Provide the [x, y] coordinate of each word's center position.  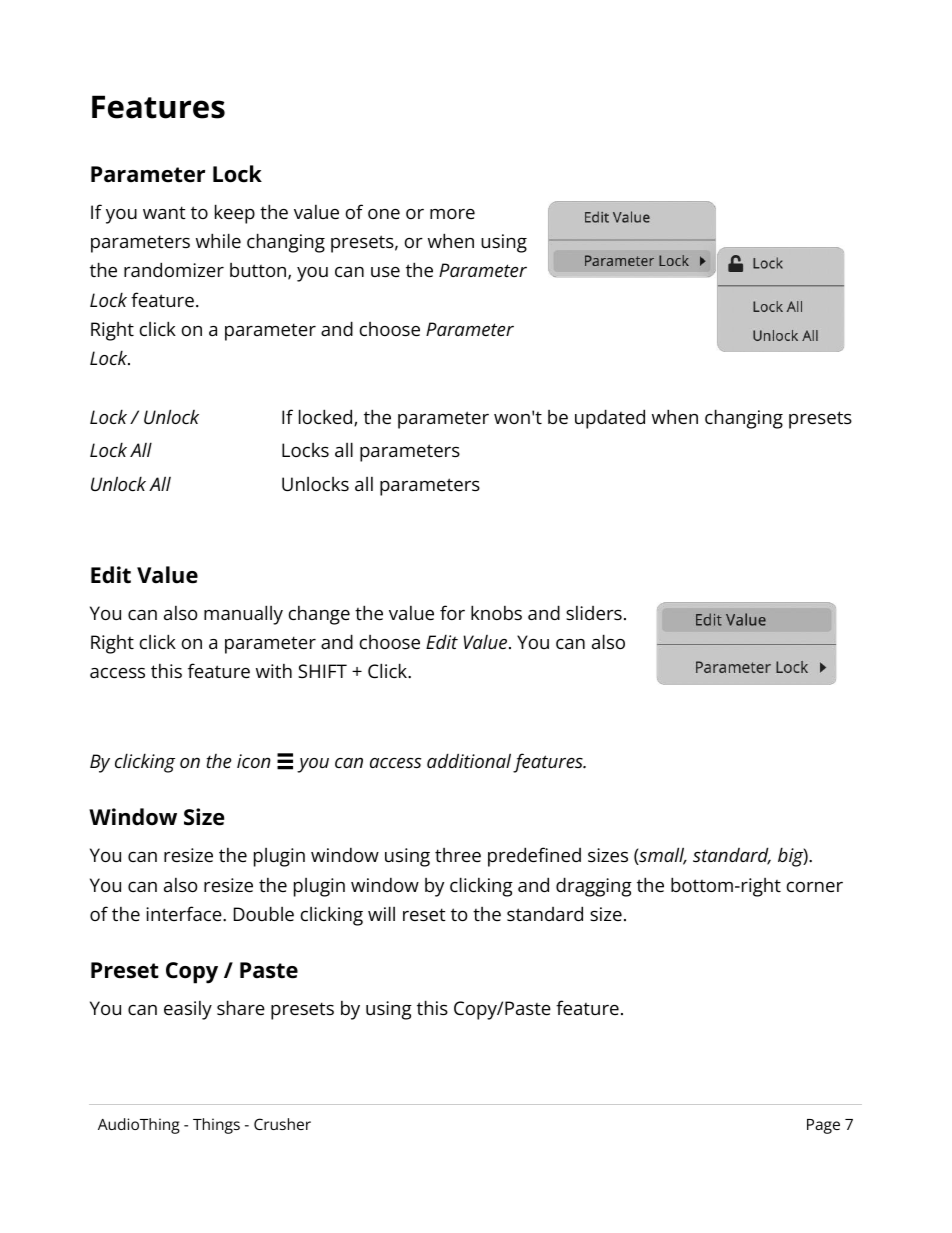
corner [815, 887]
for [452, 612]
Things [216, 1126]
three [458, 855]
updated [610, 419]
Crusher [282, 1124]
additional [469, 760]
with [274, 671]
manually [243, 615]
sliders [594, 613]
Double [264, 913]
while [218, 240]
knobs [496, 612]
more [452, 214]
